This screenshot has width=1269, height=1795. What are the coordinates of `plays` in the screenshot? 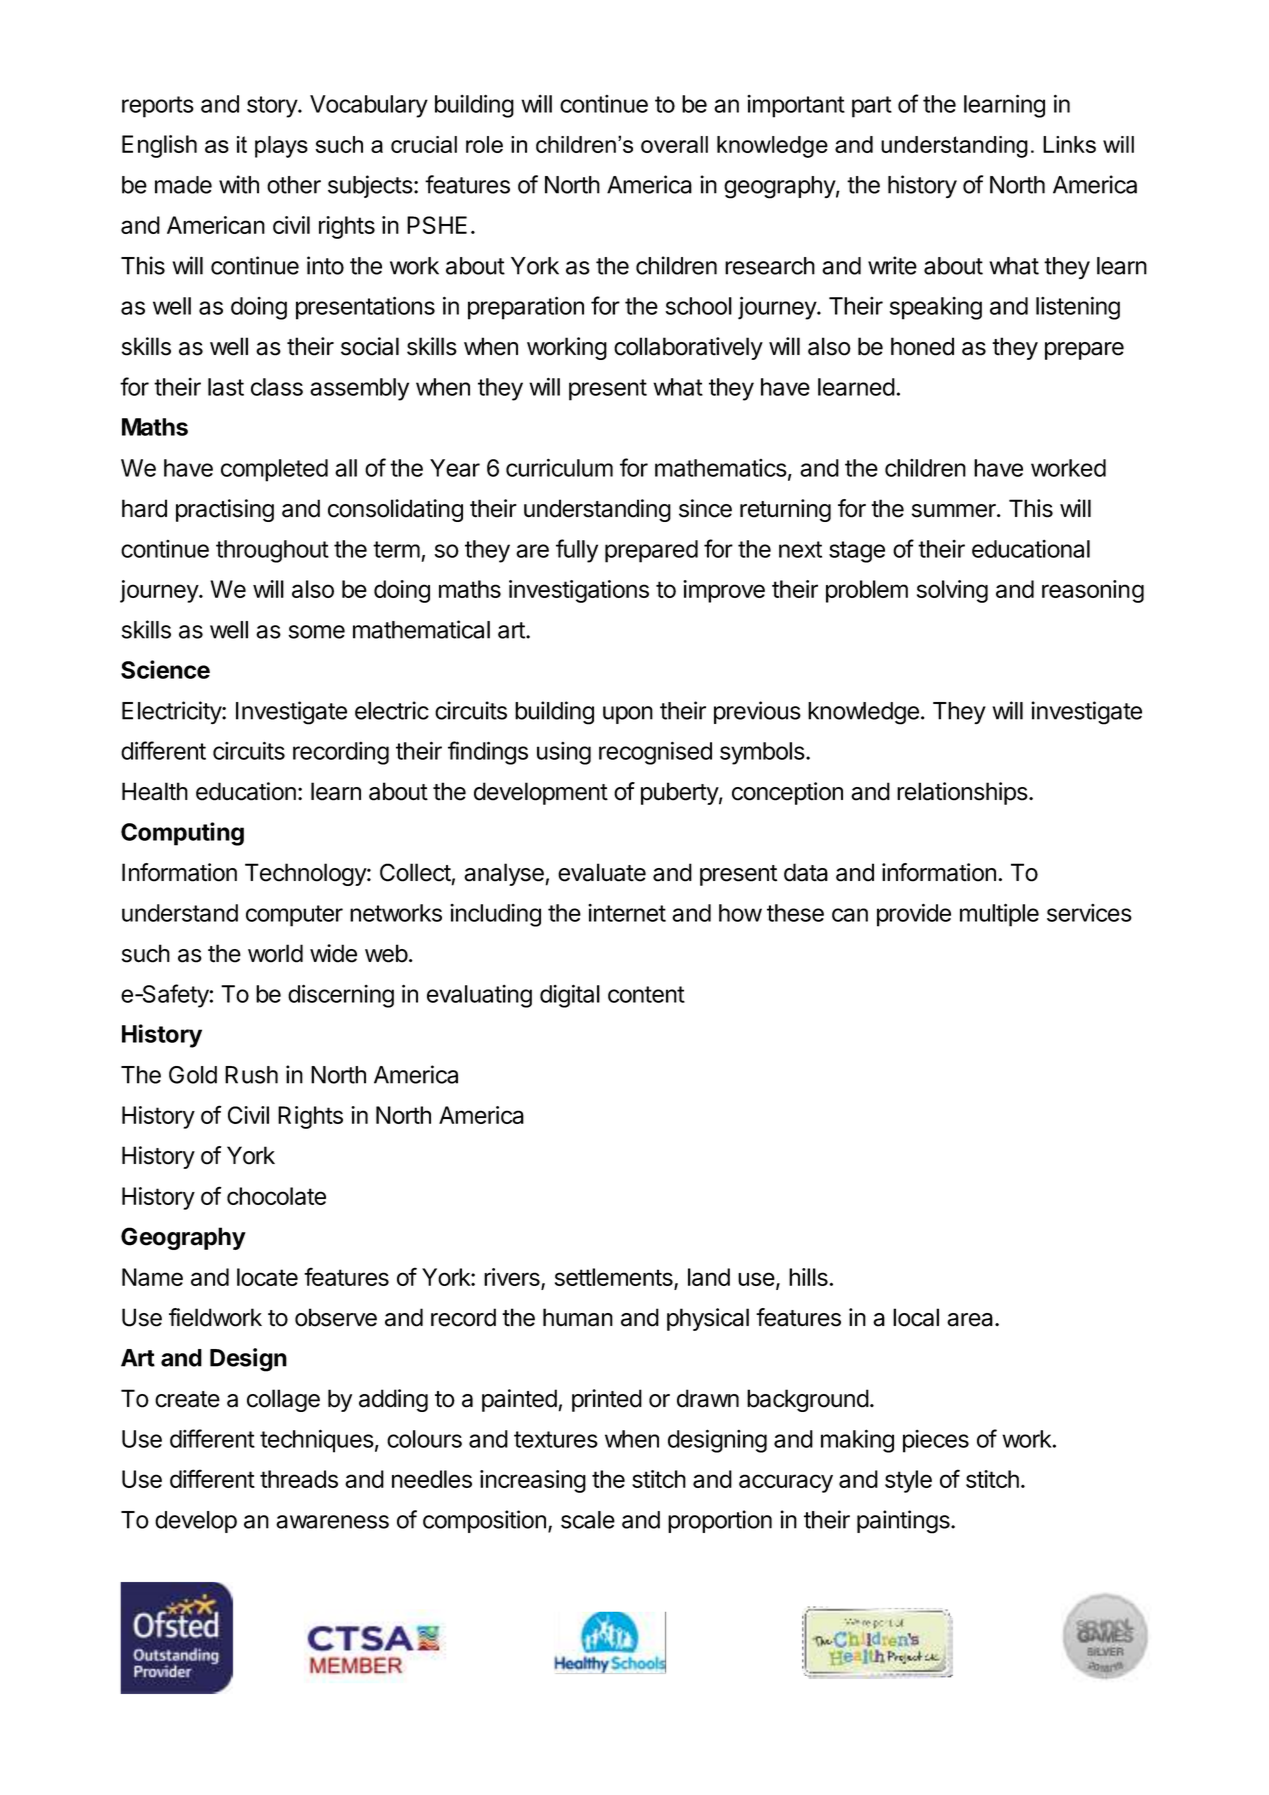 It's located at (281, 147).
